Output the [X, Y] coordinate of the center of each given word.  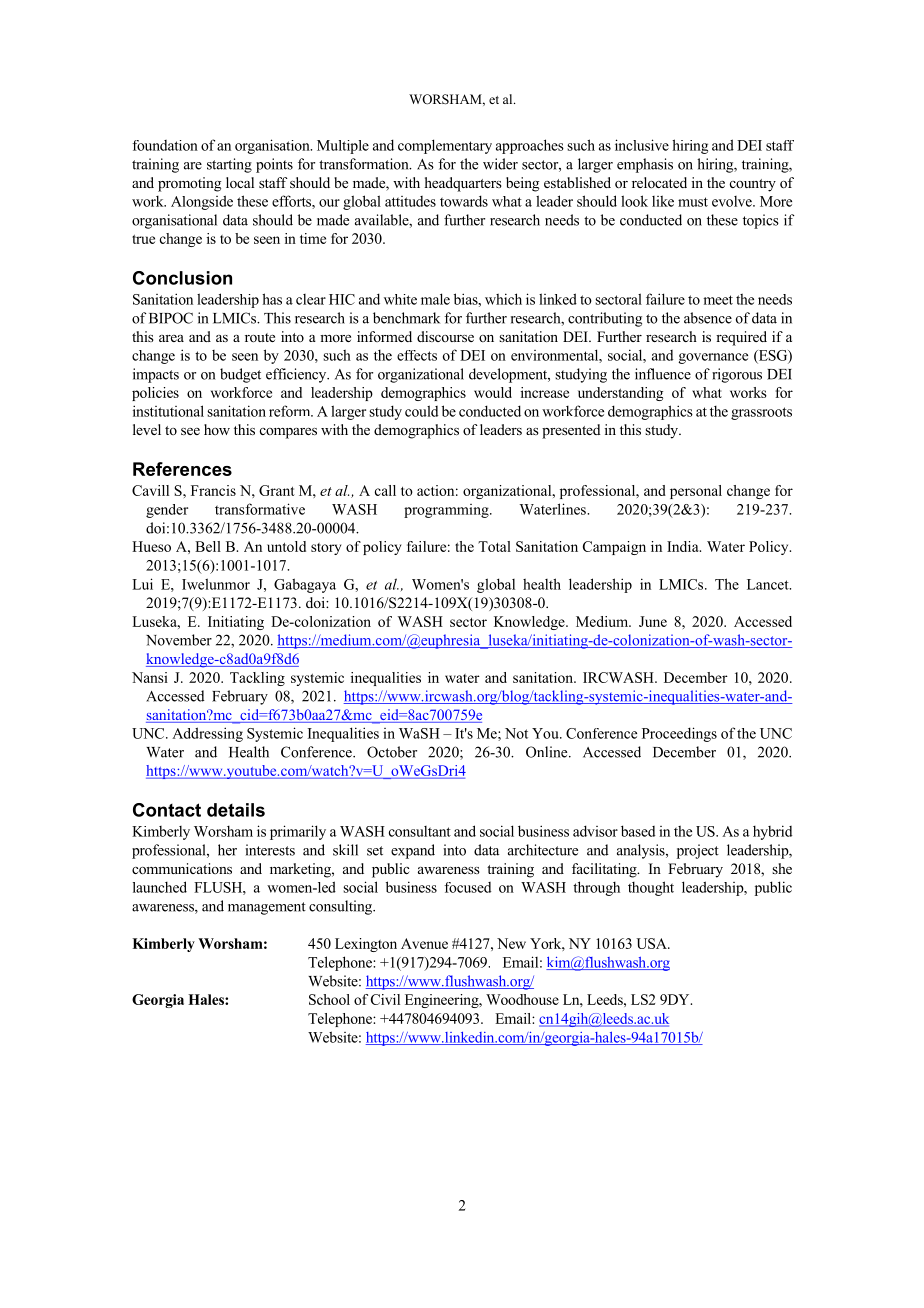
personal [696, 492]
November [179, 640]
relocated [659, 182]
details [236, 810]
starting [229, 165]
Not [516, 733]
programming [447, 511]
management [267, 908]
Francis [213, 490]
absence [708, 318]
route [260, 337]
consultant [420, 831]
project [698, 851]
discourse [445, 336]
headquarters [463, 184]
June [653, 621]
